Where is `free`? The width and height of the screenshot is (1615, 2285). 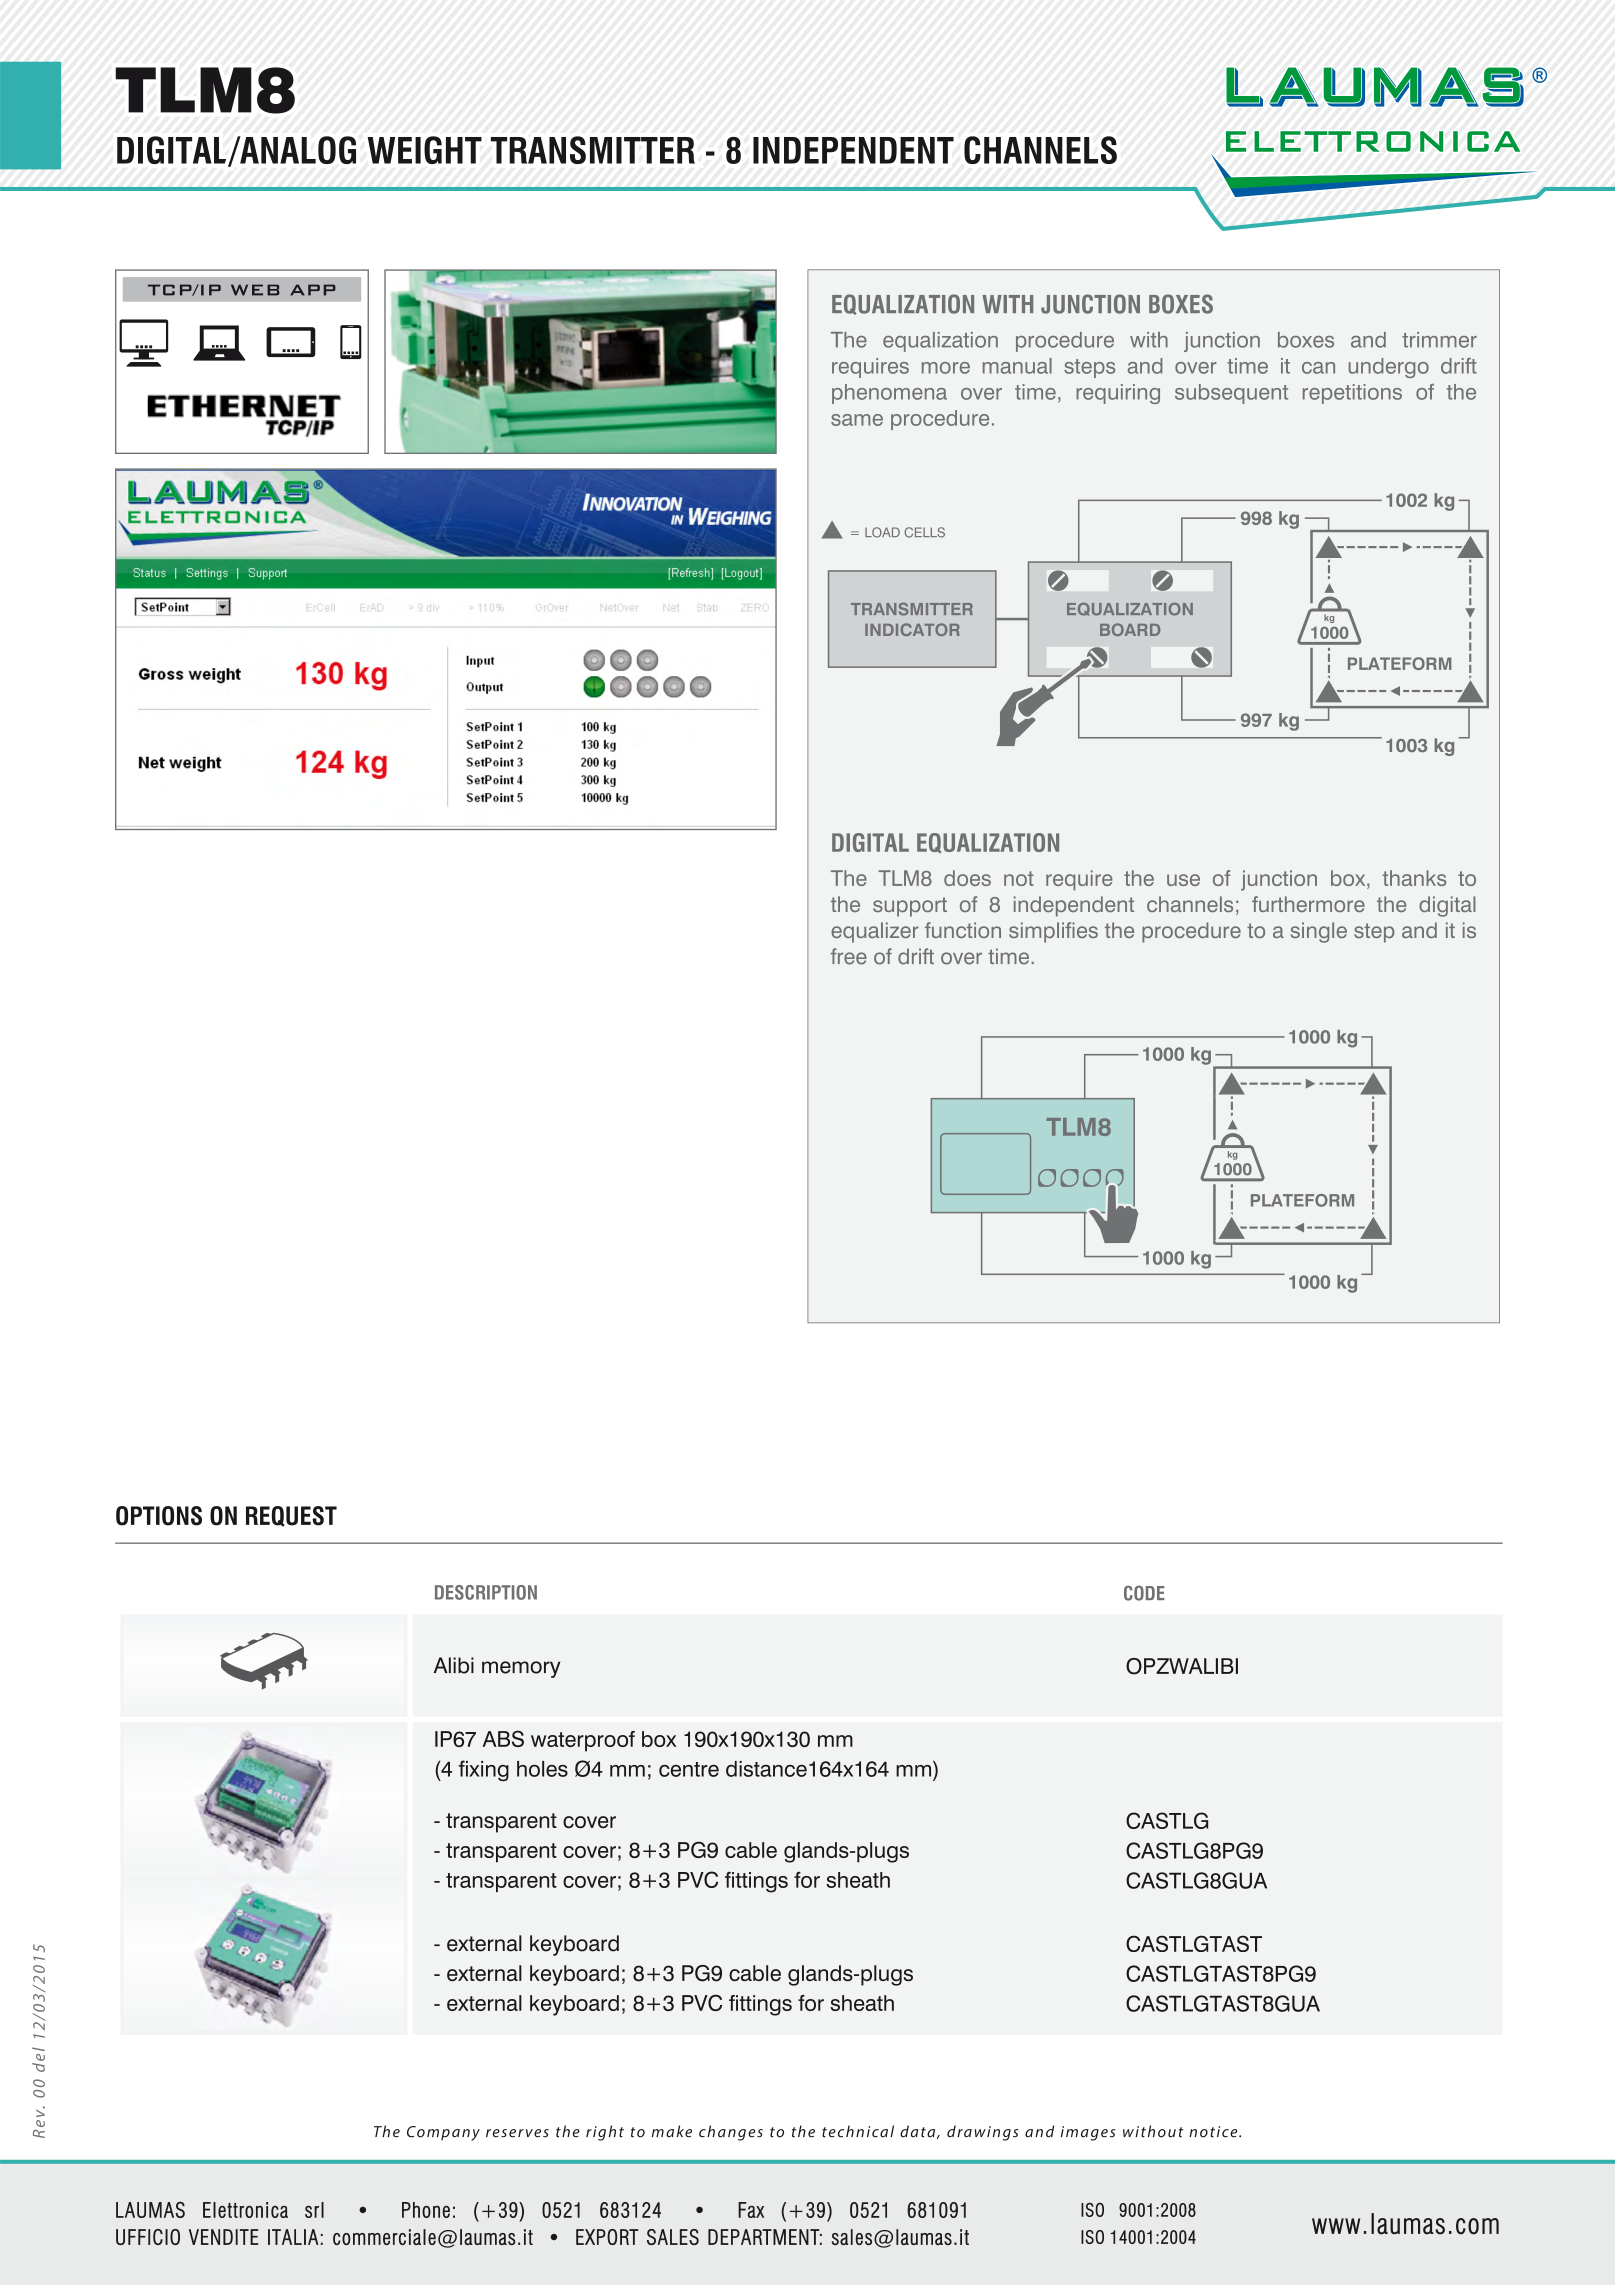 free is located at coordinates (849, 956).
